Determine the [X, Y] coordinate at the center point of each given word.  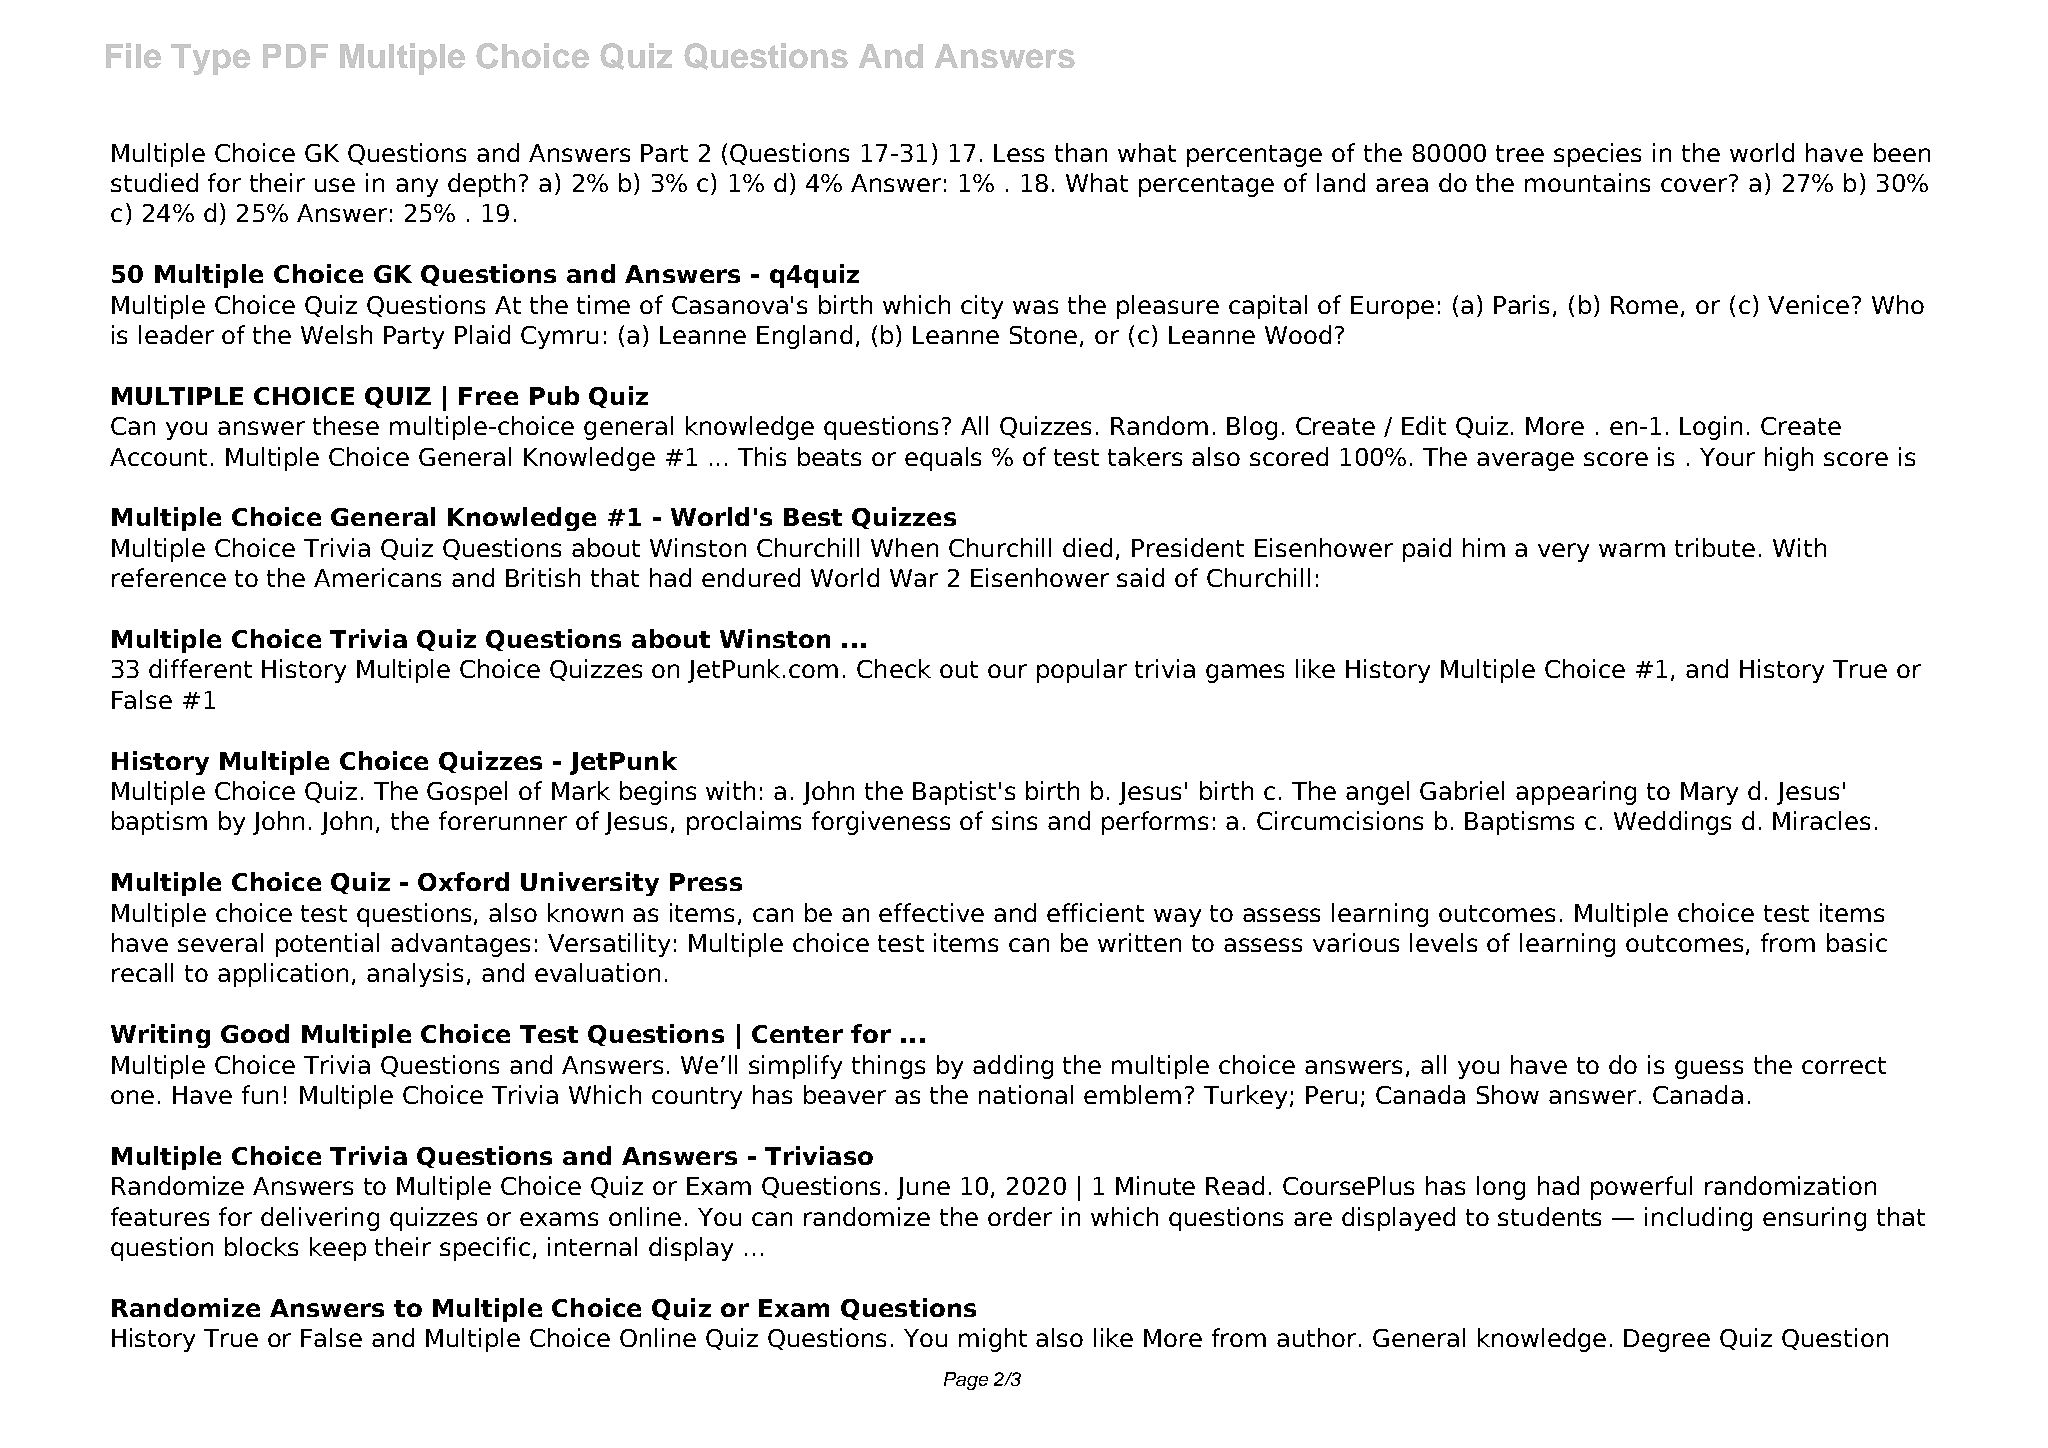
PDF [295, 56]
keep [338, 1249]
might [993, 1340]
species [1597, 155]
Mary [1709, 793]
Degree [1667, 1340]
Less [1019, 153]
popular [1082, 671]
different [200, 668]
